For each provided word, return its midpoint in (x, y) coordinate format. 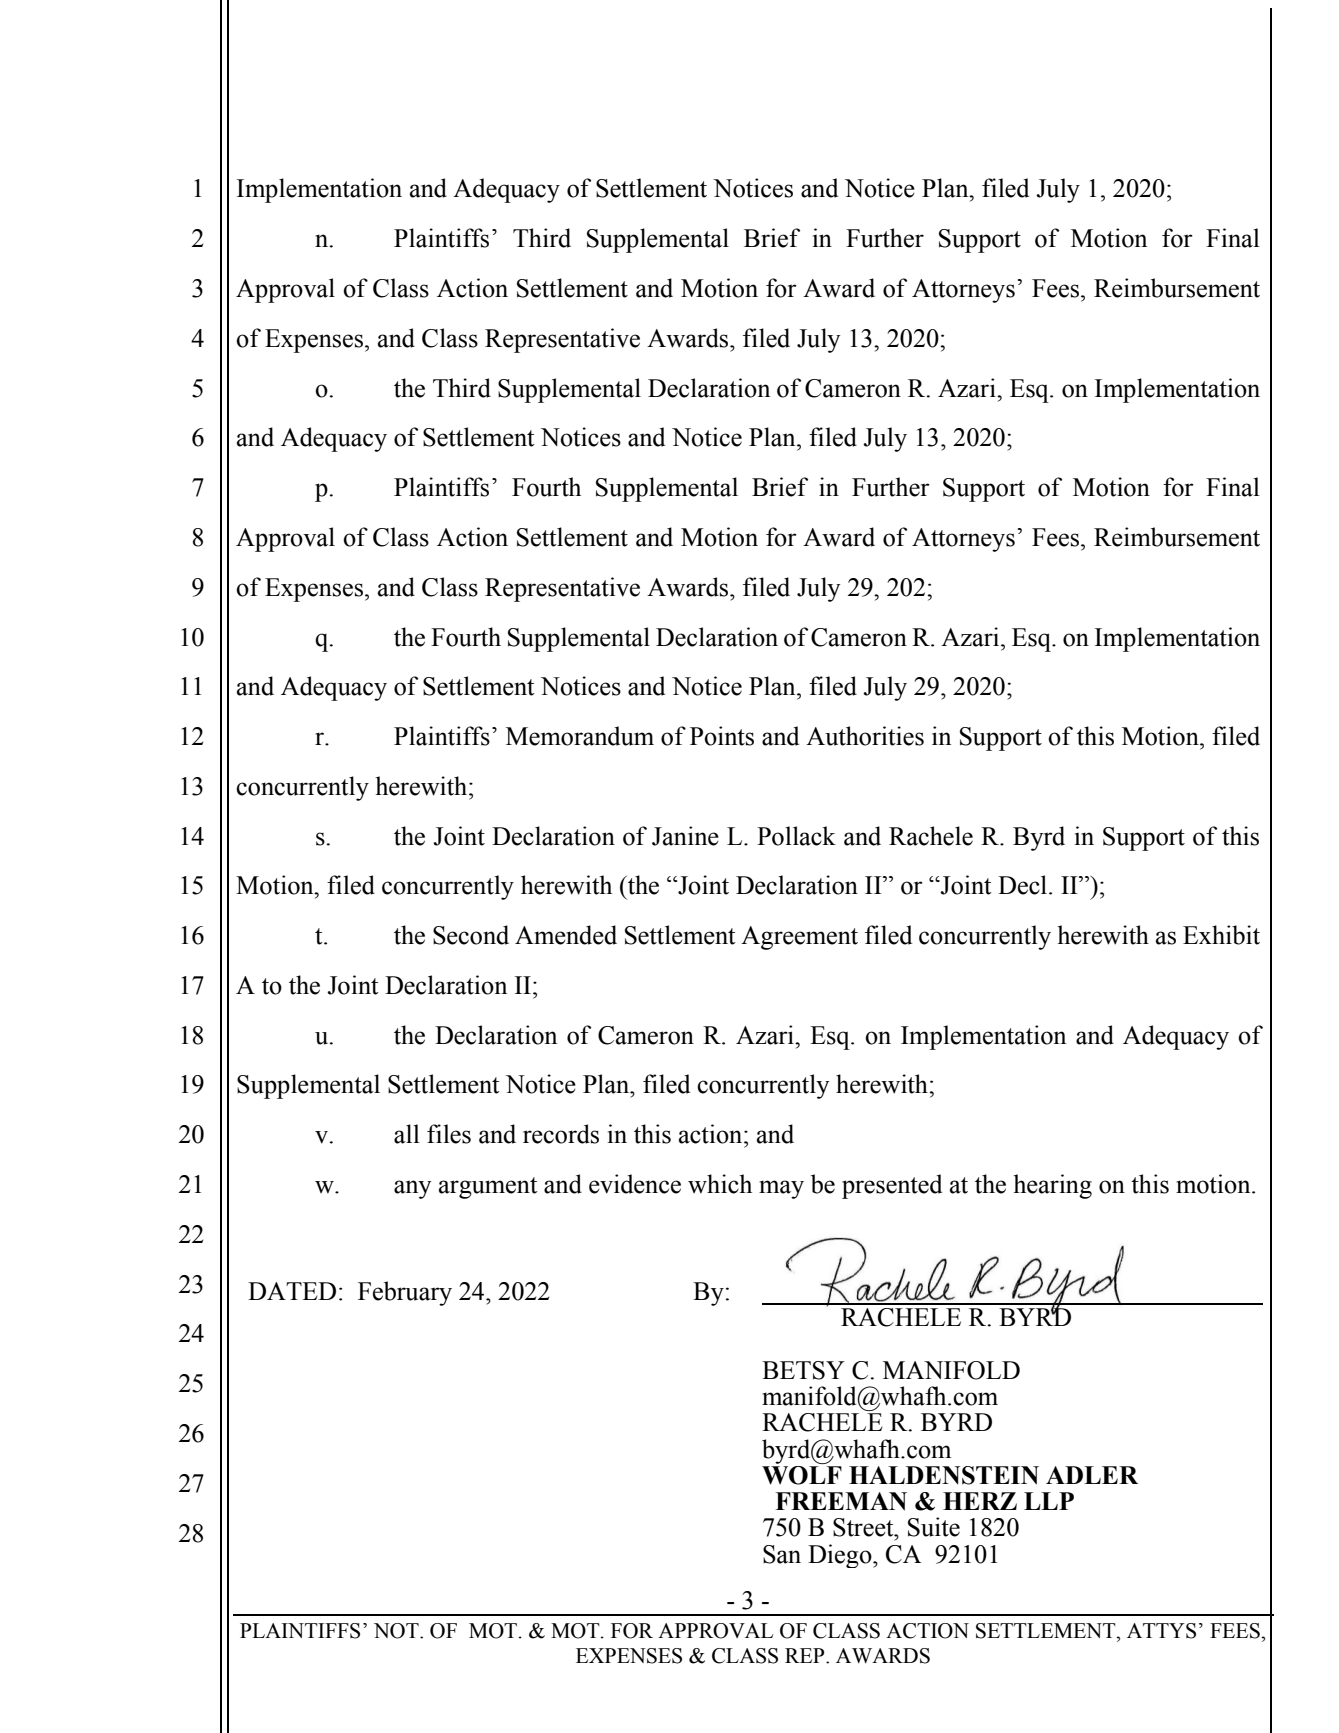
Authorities (865, 736)
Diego (841, 1556)
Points (722, 736)
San (782, 1554)
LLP (1049, 1501)
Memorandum (580, 736)
